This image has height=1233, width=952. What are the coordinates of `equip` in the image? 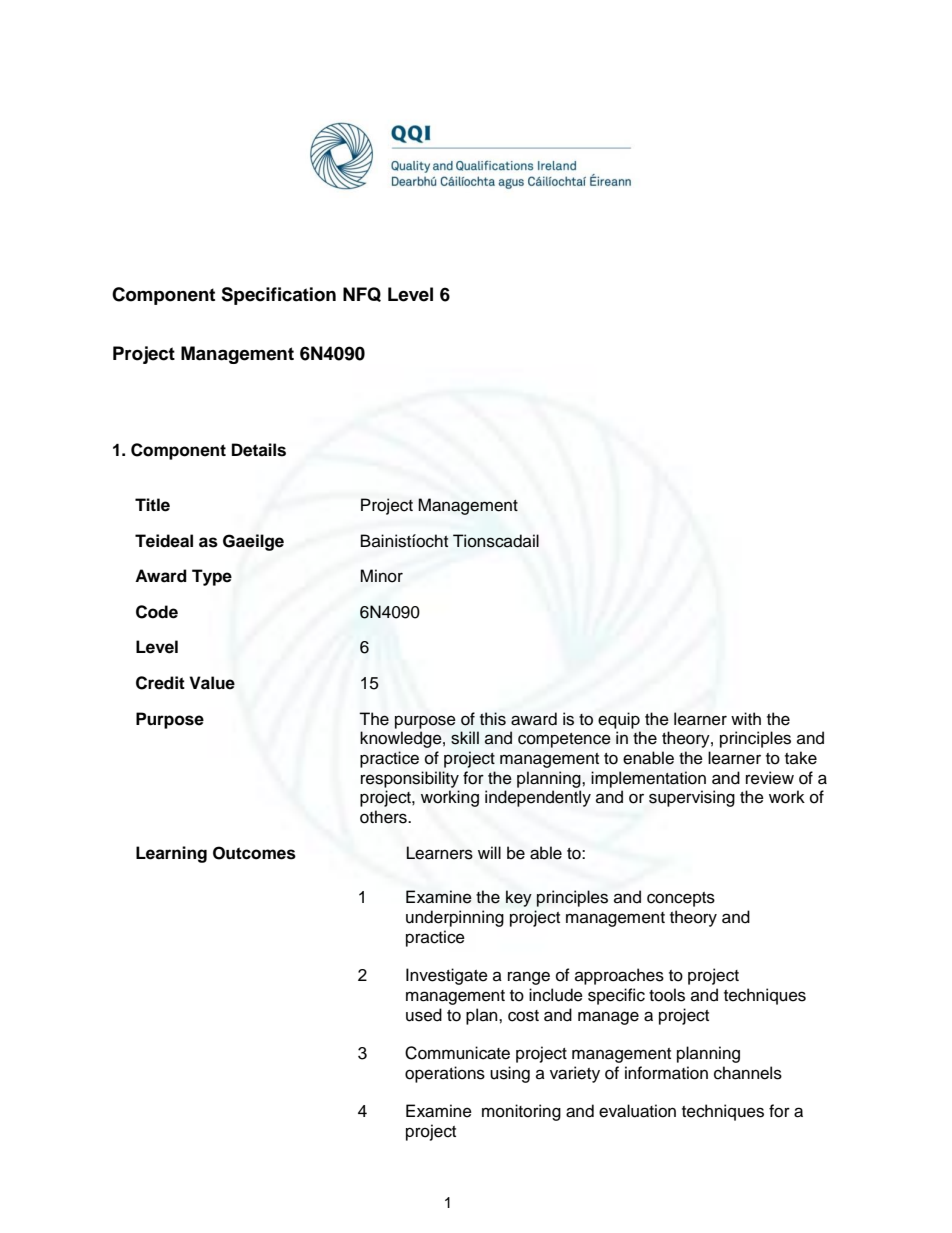 It's located at (619, 720).
